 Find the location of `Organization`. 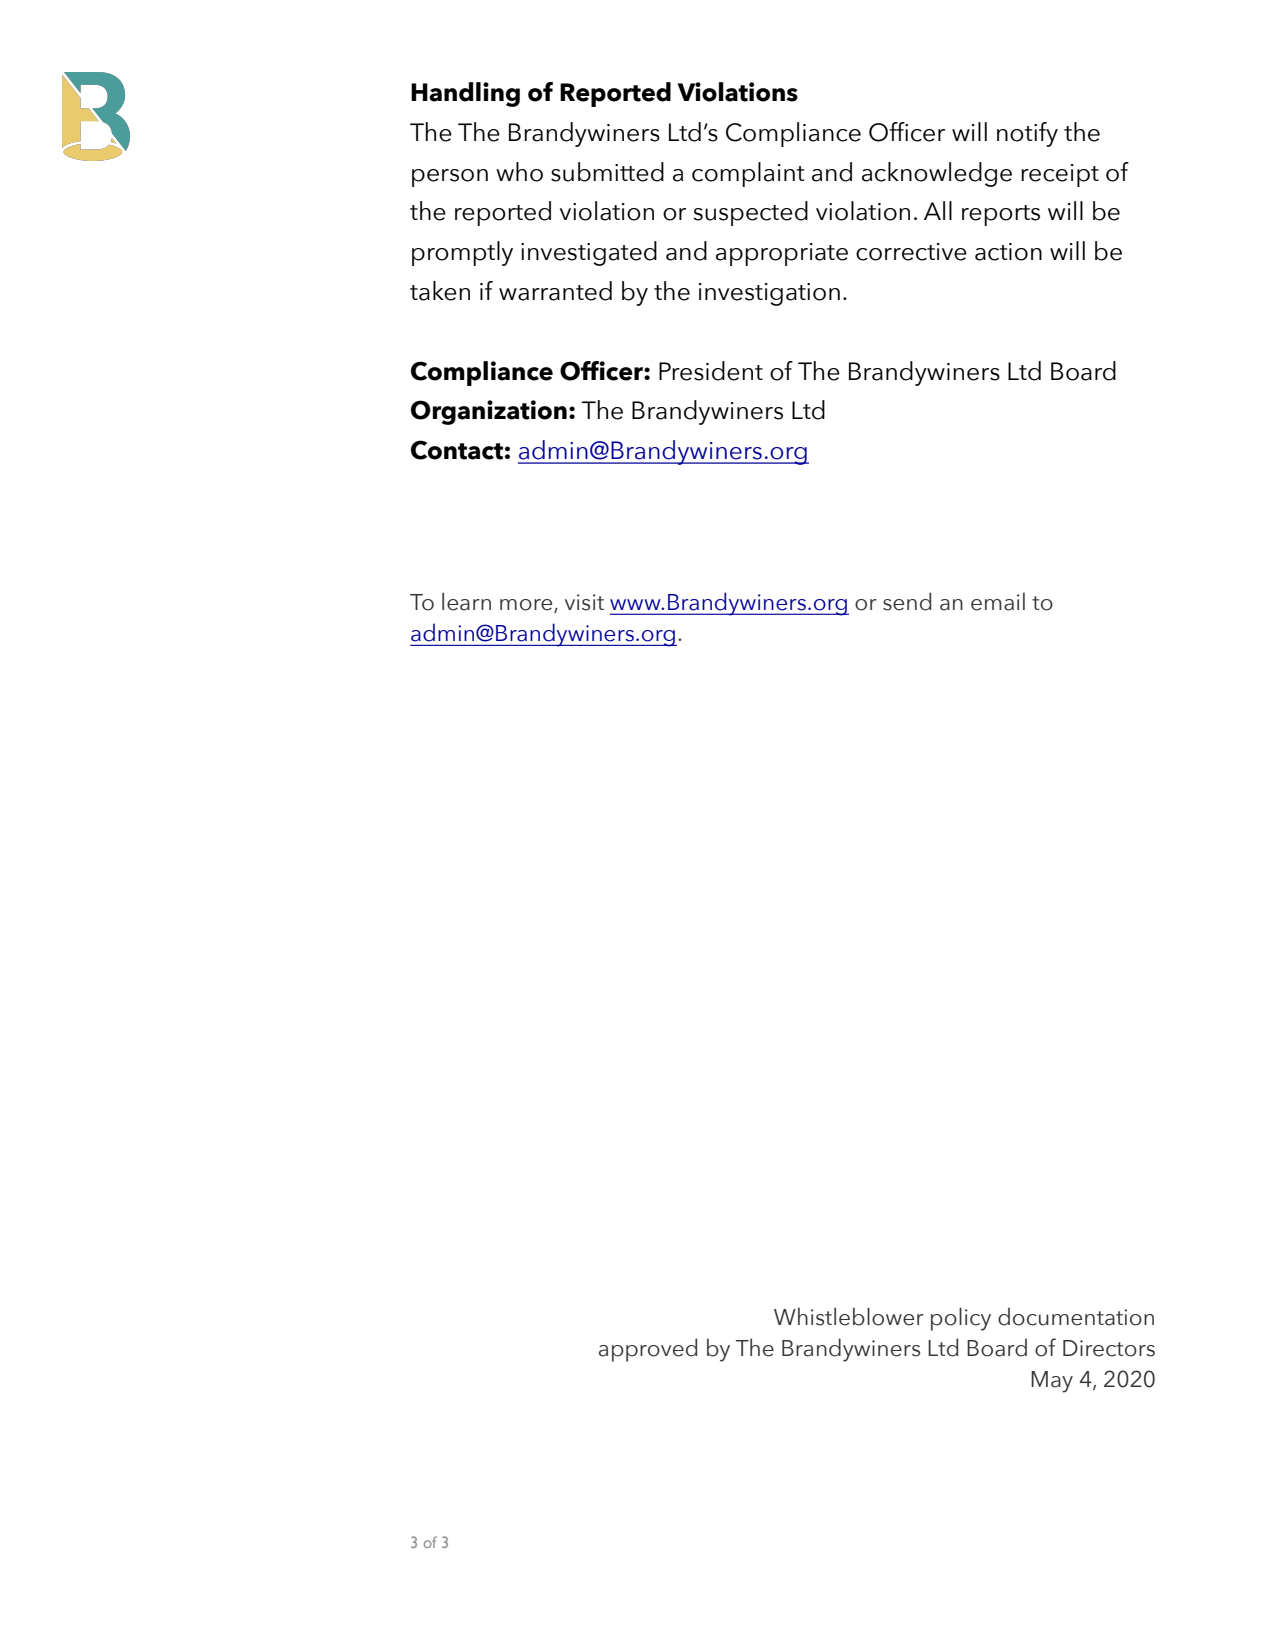

Organization is located at coordinates (489, 412).
